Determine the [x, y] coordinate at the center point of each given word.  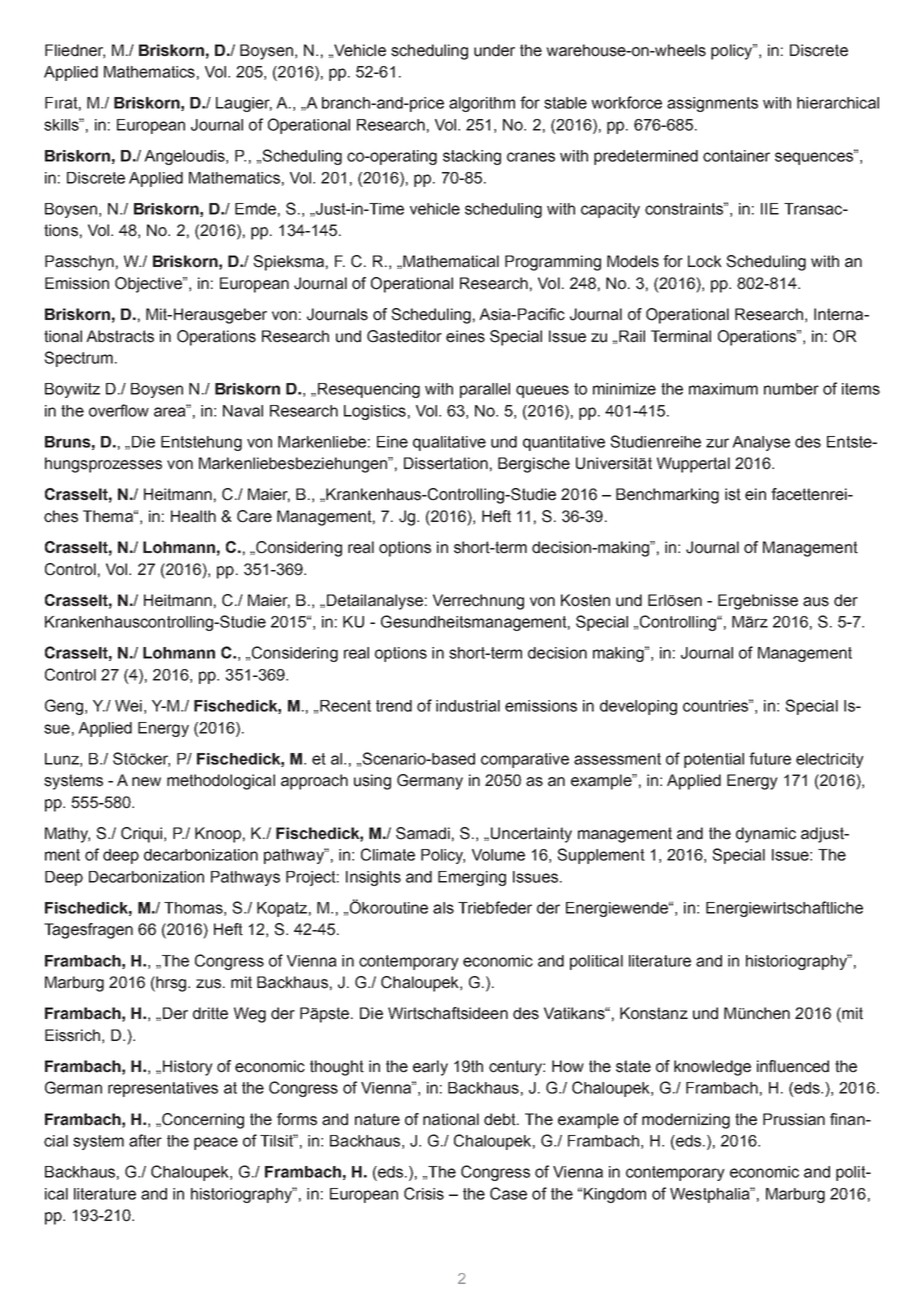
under [494, 50]
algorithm [482, 104]
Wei [128, 706]
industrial [468, 706]
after [145, 1140]
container [736, 156]
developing [638, 707]
